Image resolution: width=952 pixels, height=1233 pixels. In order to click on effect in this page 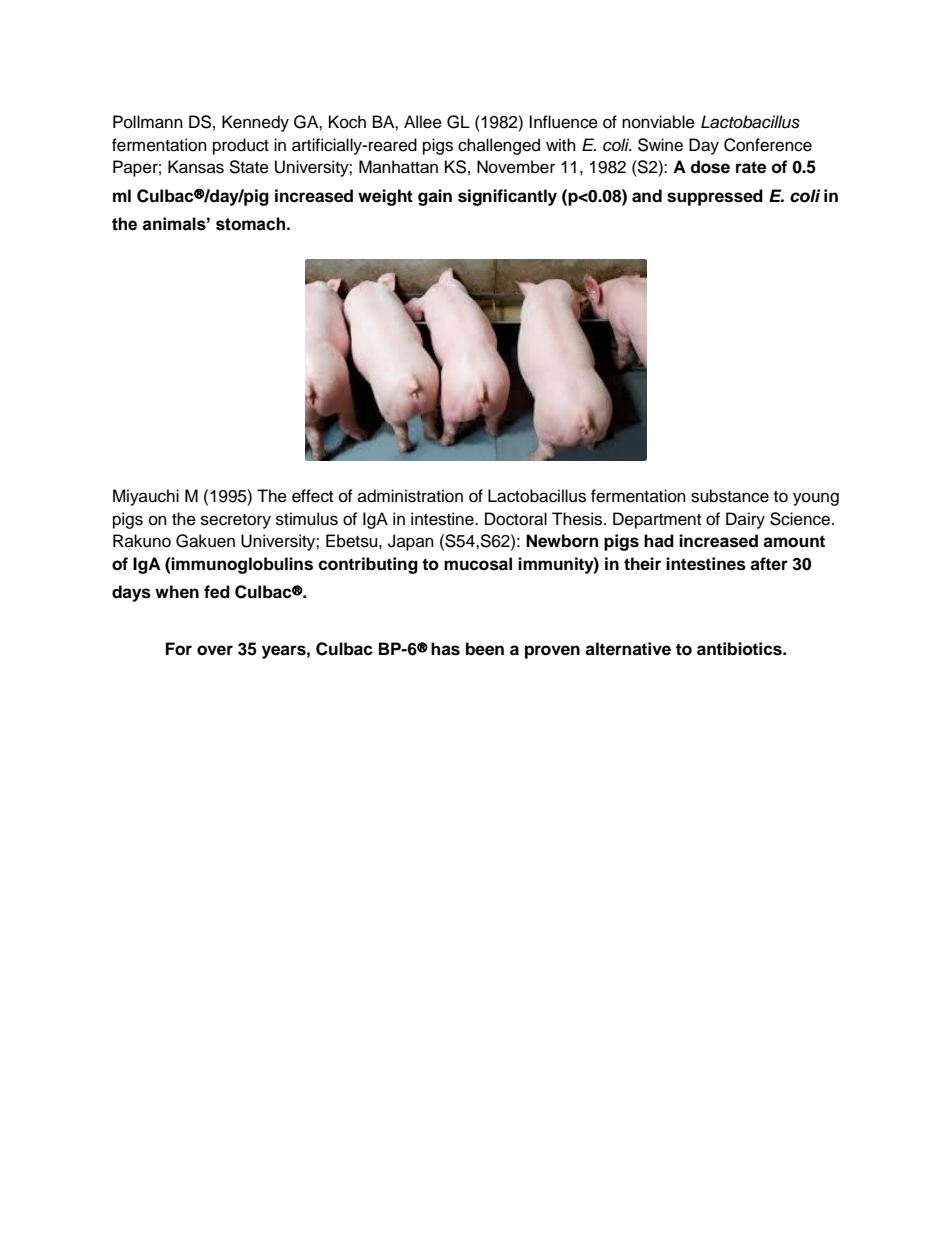, I will do `click(312, 496)`.
